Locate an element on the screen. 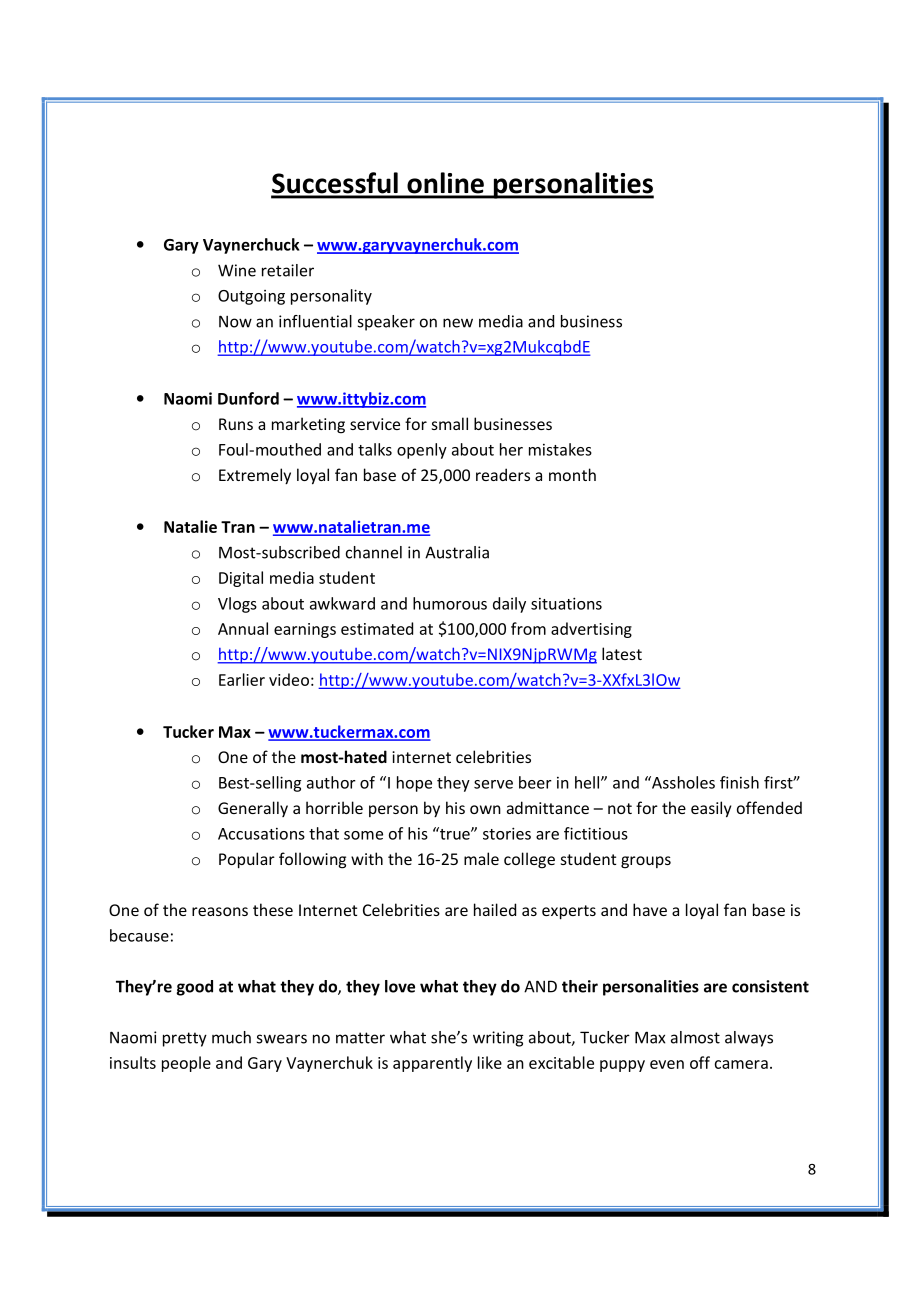 The width and height of the screenshot is (924, 1308). new is located at coordinates (458, 323).
